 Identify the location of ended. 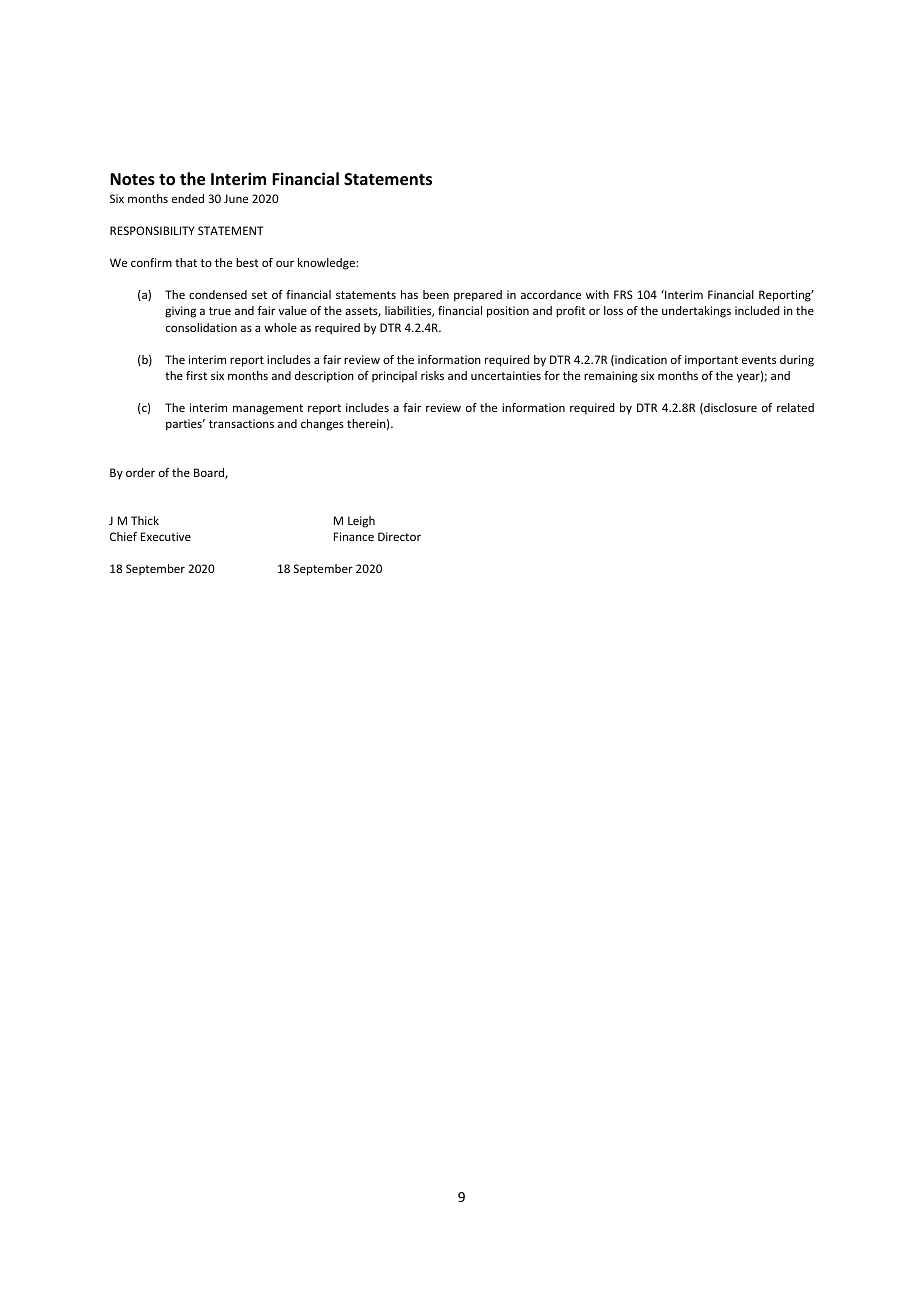
(188, 198).
